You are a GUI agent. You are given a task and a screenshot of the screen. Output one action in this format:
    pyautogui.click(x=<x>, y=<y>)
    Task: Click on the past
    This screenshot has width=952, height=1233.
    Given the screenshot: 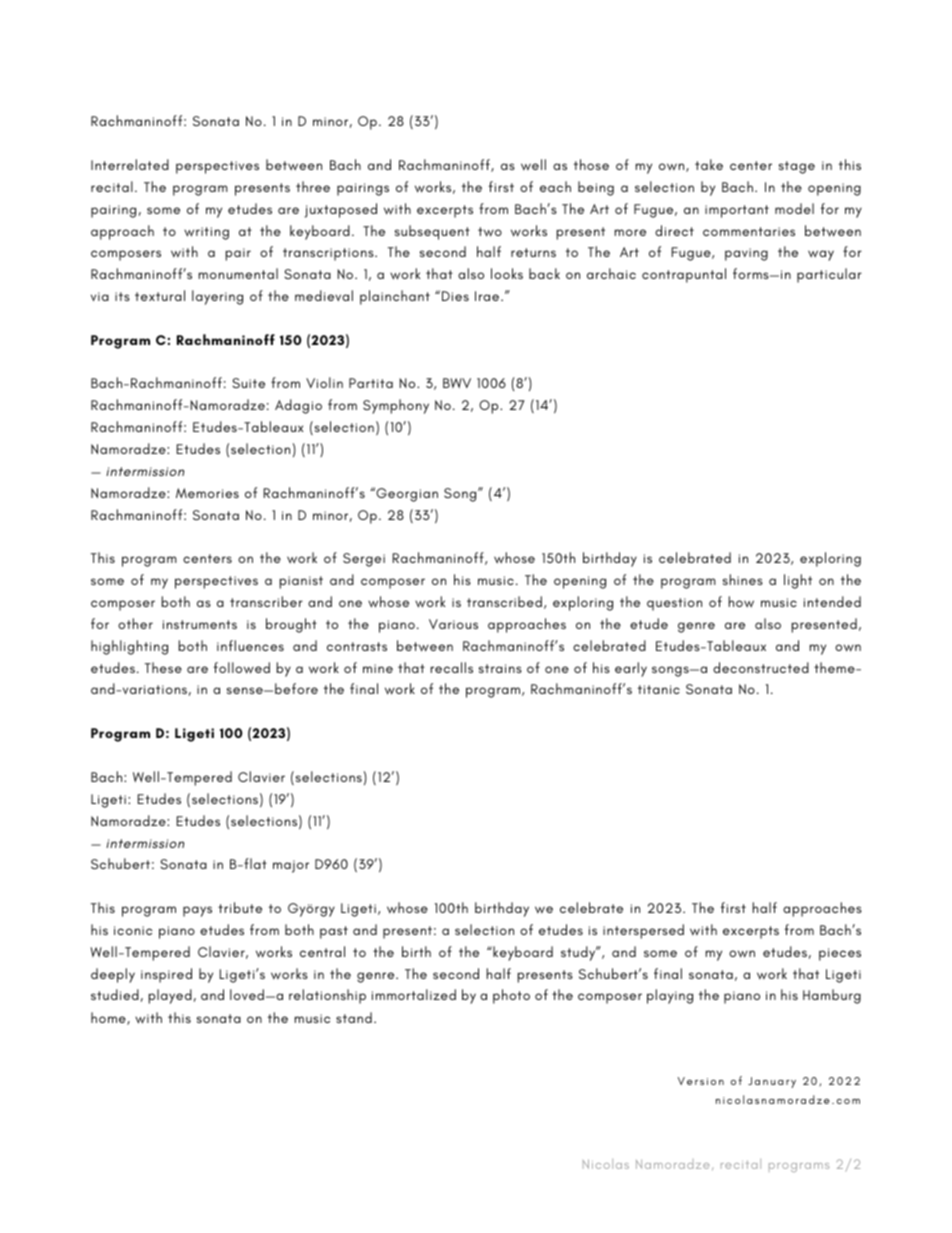 What is the action you would take?
    pyautogui.click(x=334, y=932)
